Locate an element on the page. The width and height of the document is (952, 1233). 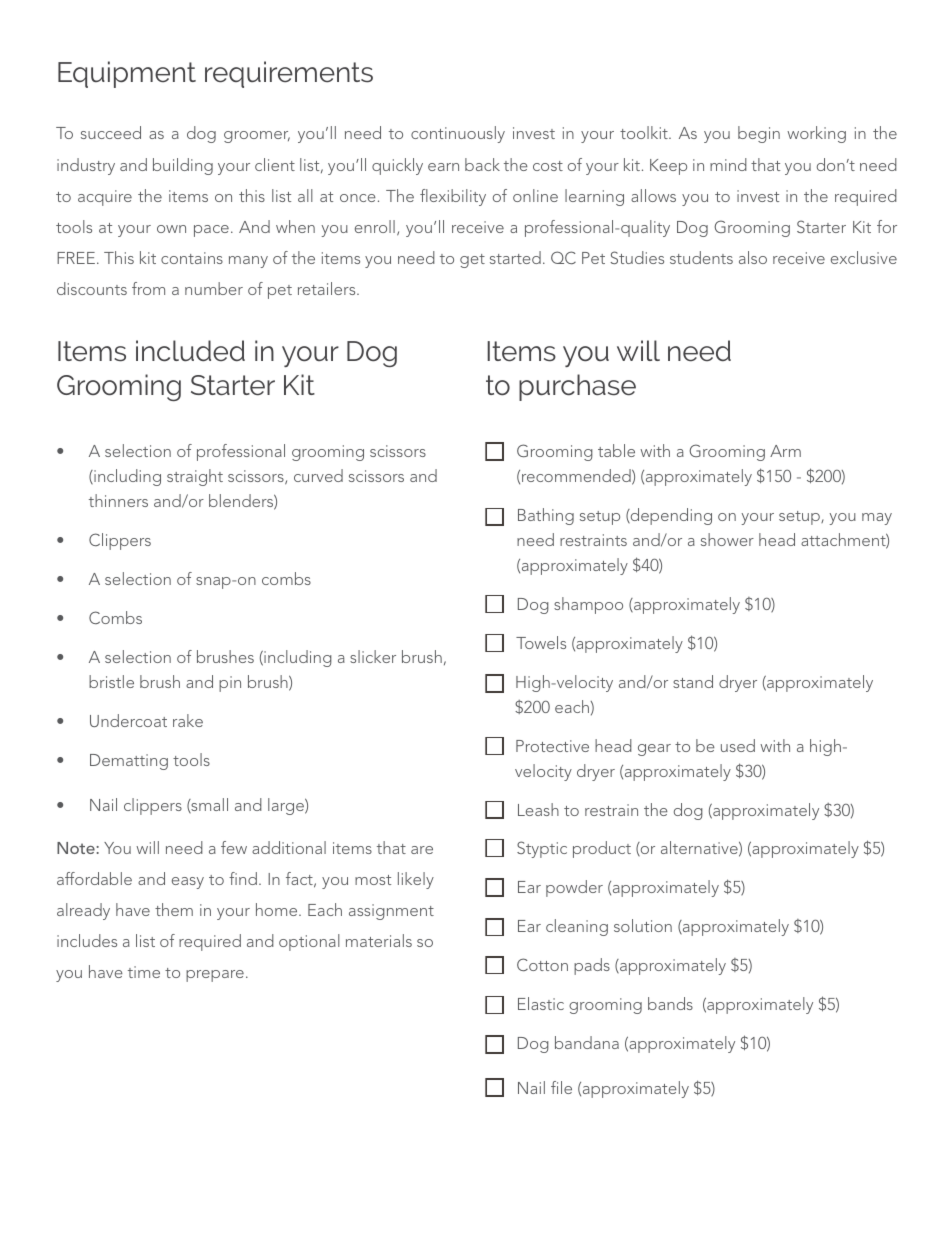
begin is located at coordinates (759, 134).
